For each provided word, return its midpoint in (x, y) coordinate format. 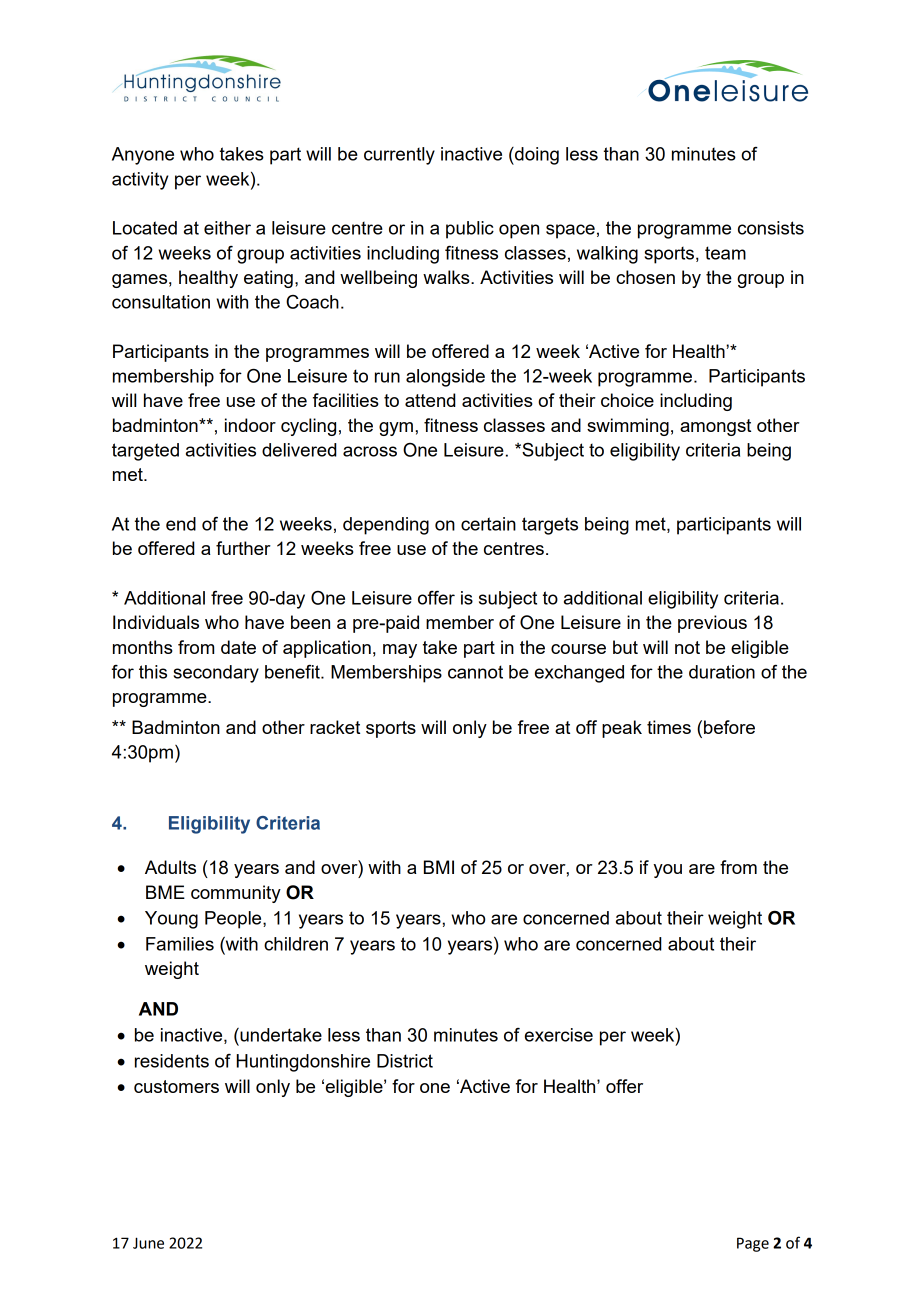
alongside (445, 378)
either (227, 228)
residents (172, 1061)
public (470, 230)
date (238, 647)
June (148, 1243)
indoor (250, 425)
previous (712, 624)
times (669, 727)
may (400, 651)
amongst (715, 427)
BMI (439, 867)
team (725, 253)
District (405, 1061)
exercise (559, 1035)
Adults (170, 867)
